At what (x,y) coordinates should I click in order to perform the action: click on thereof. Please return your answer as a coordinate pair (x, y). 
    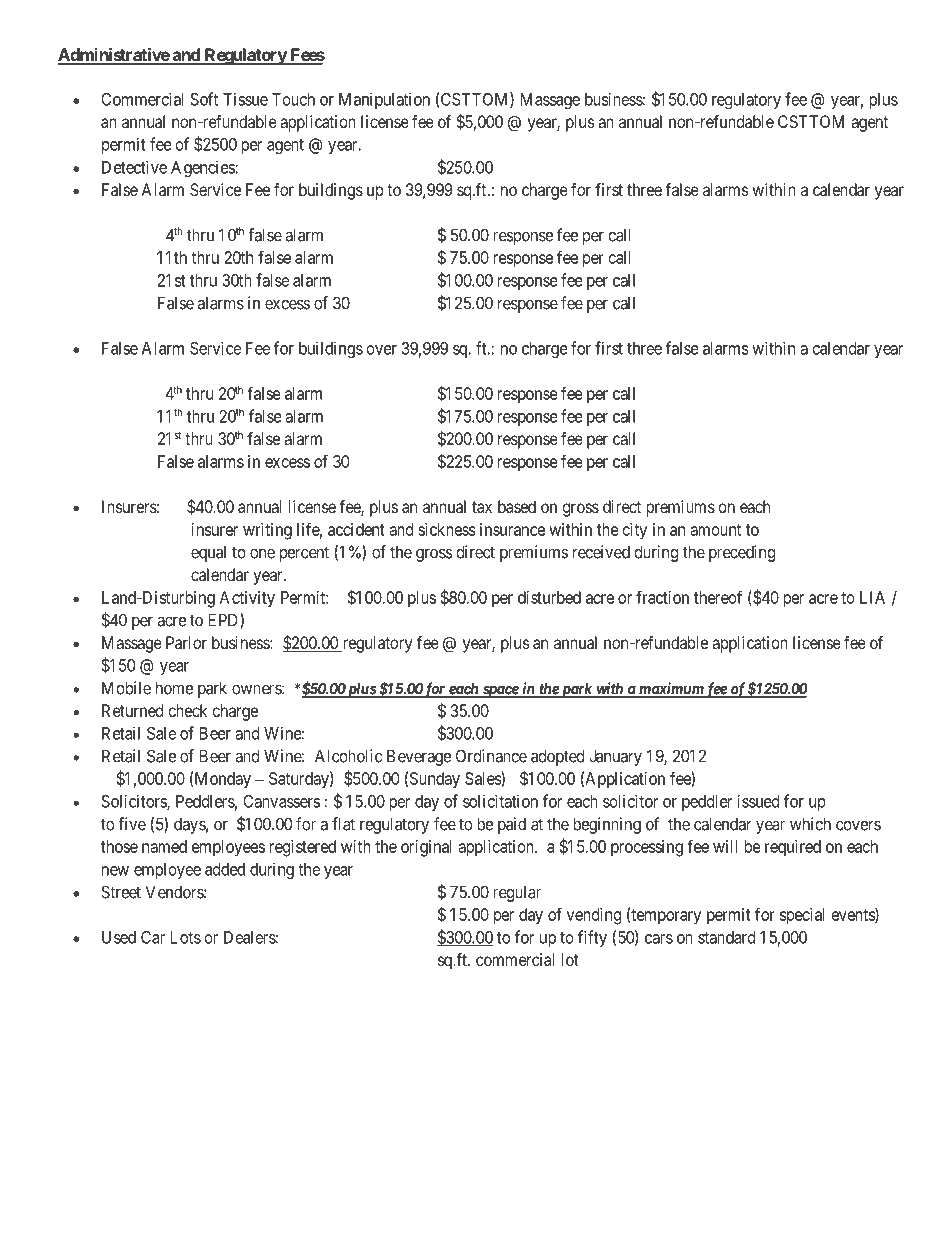
    Looking at the image, I should click on (718, 597).
